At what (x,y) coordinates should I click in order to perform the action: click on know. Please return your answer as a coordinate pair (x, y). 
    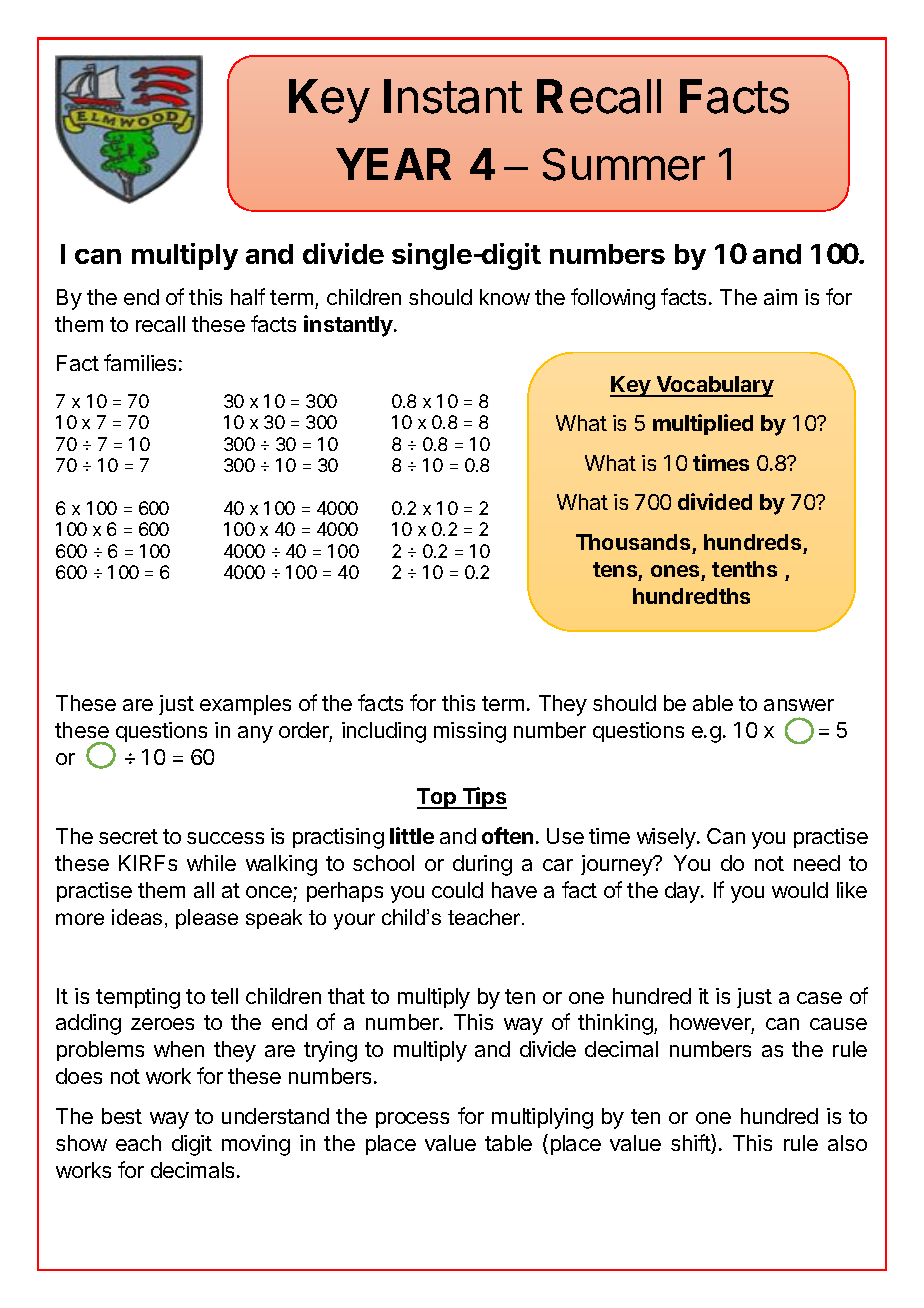
    Looking at the image, I should click on (505, 297).
